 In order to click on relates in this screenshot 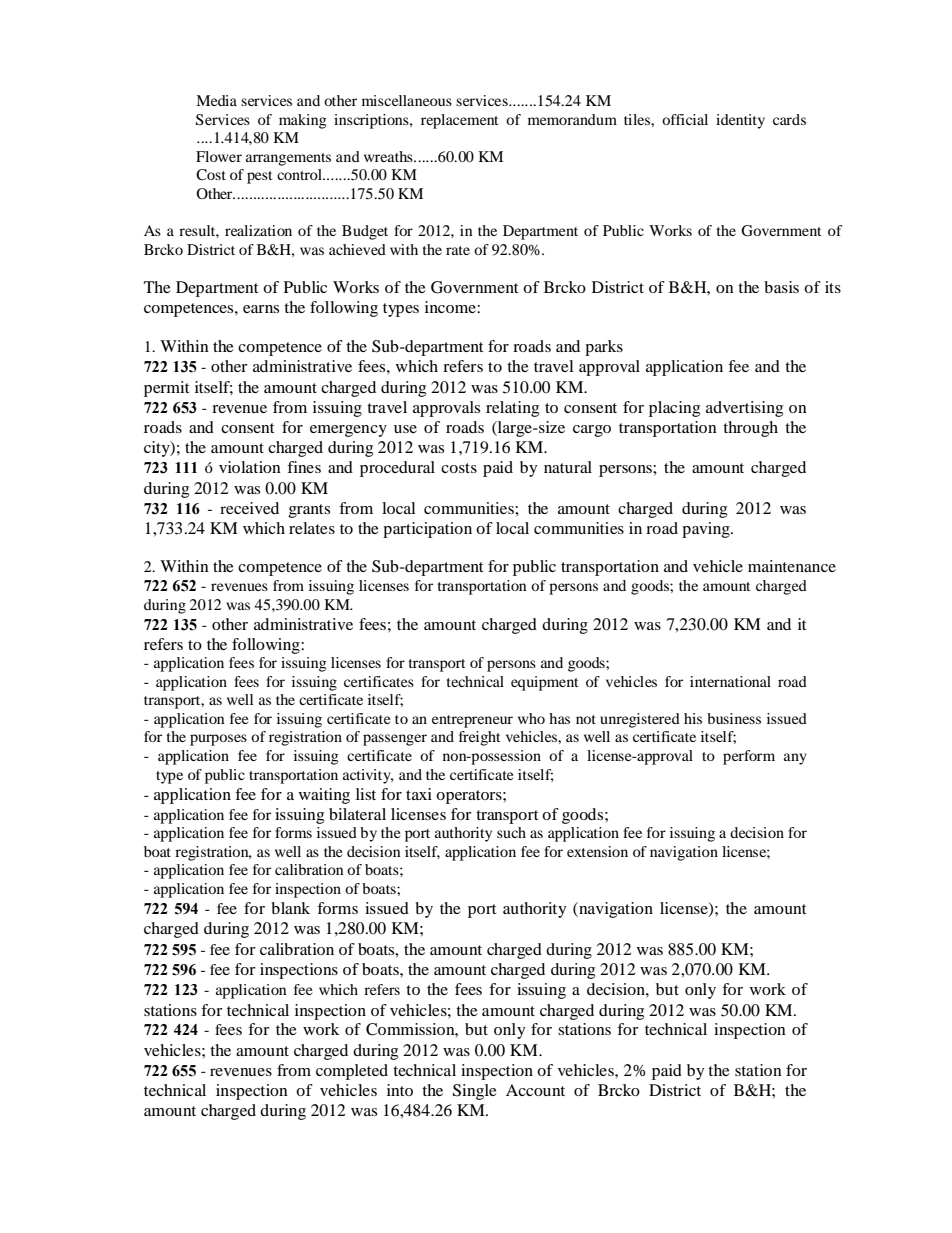, I will do `click(312, 528)`.
